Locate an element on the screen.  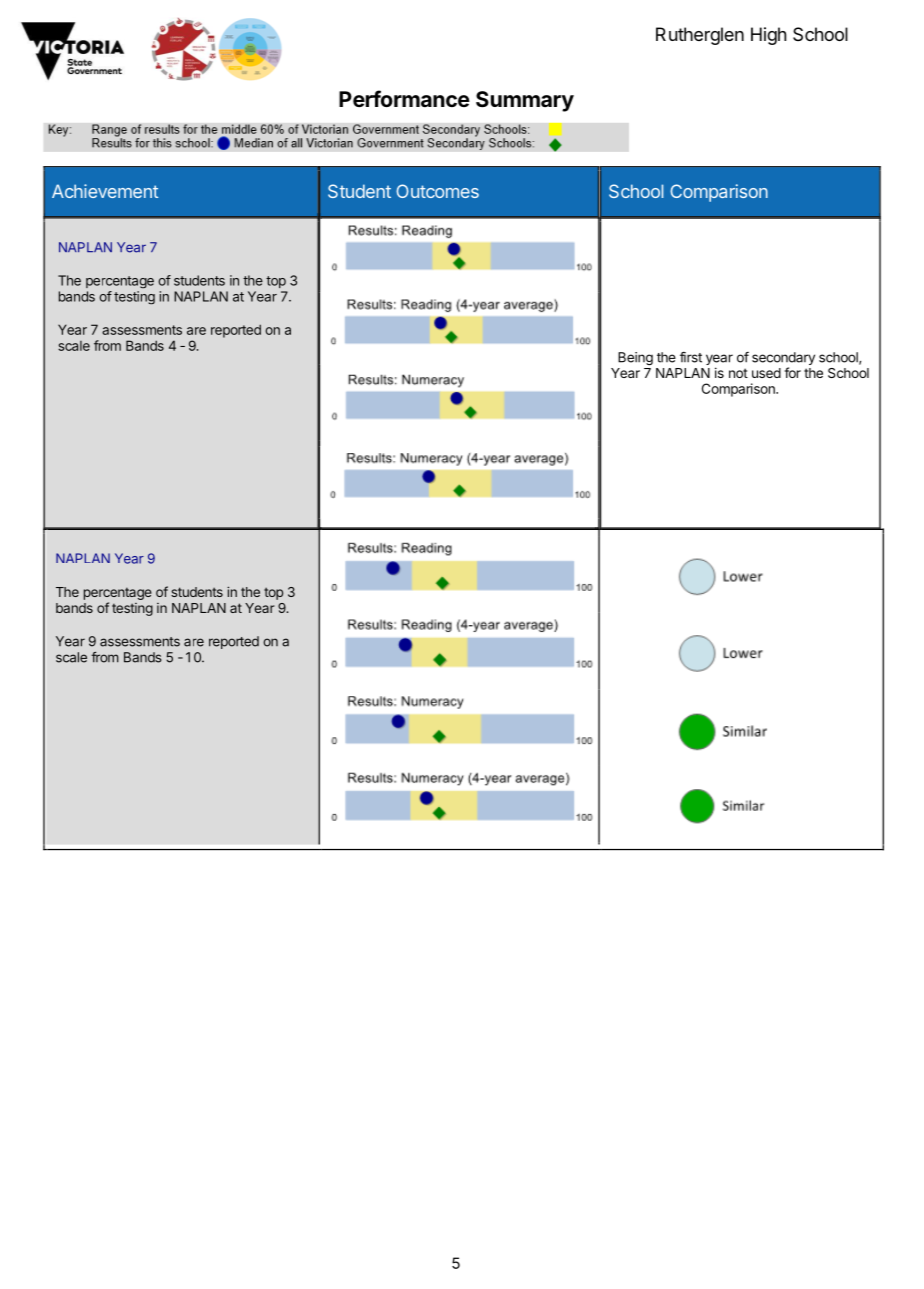
Outcomes is located at coordinates (437, 191).
